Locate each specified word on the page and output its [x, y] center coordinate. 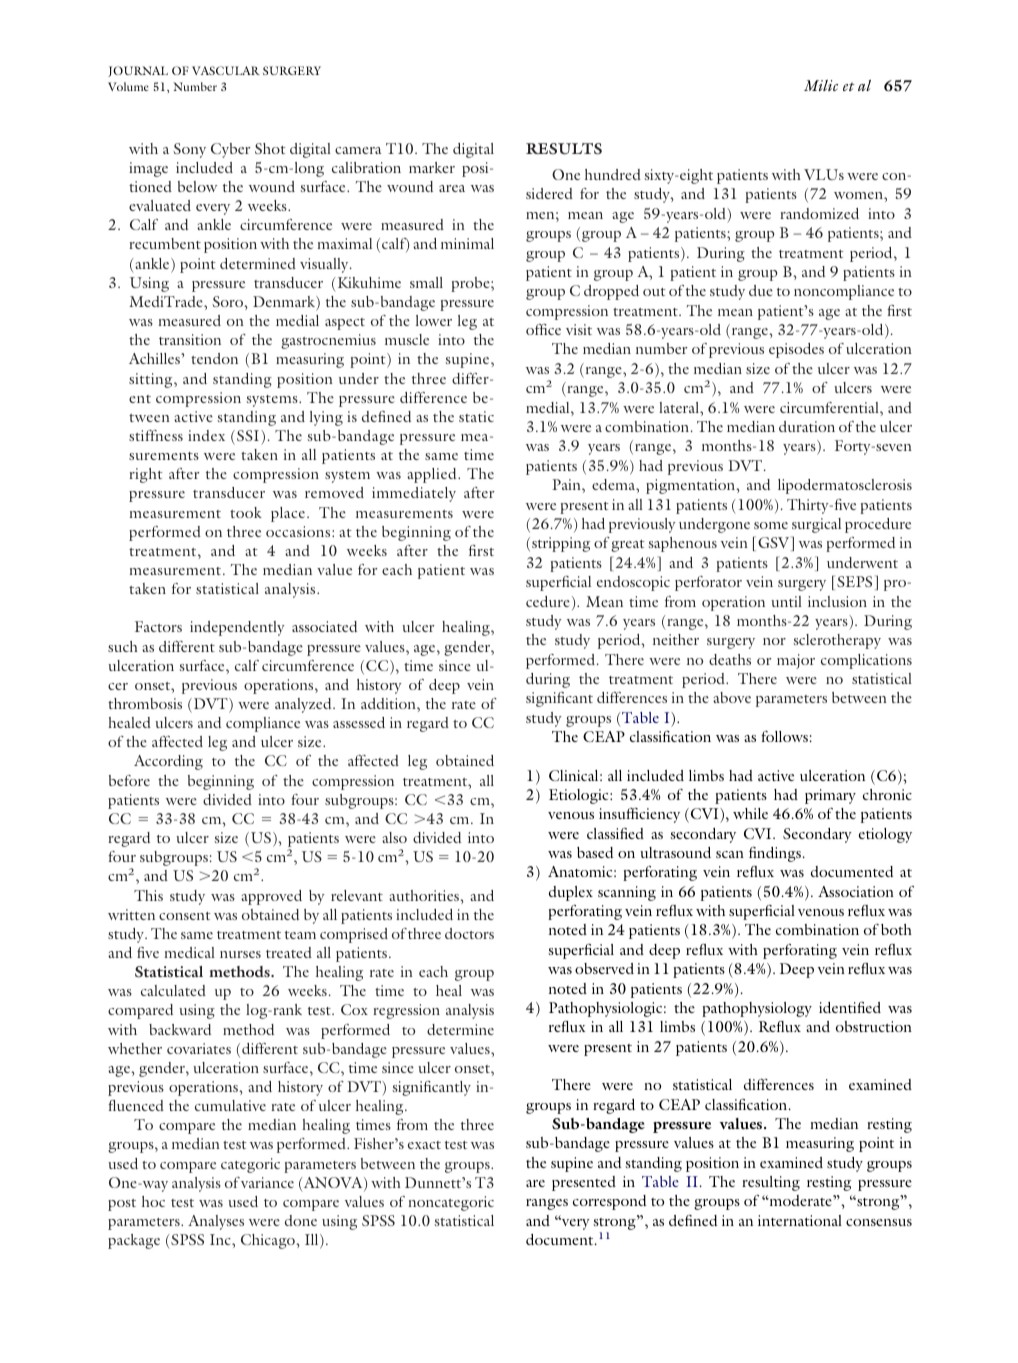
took [246, 512]
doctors [469, 933]
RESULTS [564, 149]
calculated [173, 990]
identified [850, 1007]
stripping [561, 544]
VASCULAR [226, 70]
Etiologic [580, 796]
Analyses [216, 1222]
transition [190, 339]
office [543, 329]
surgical [816, 525]
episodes [796, 350]
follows [784, 736]
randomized [819, 213]
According [168, 762]
